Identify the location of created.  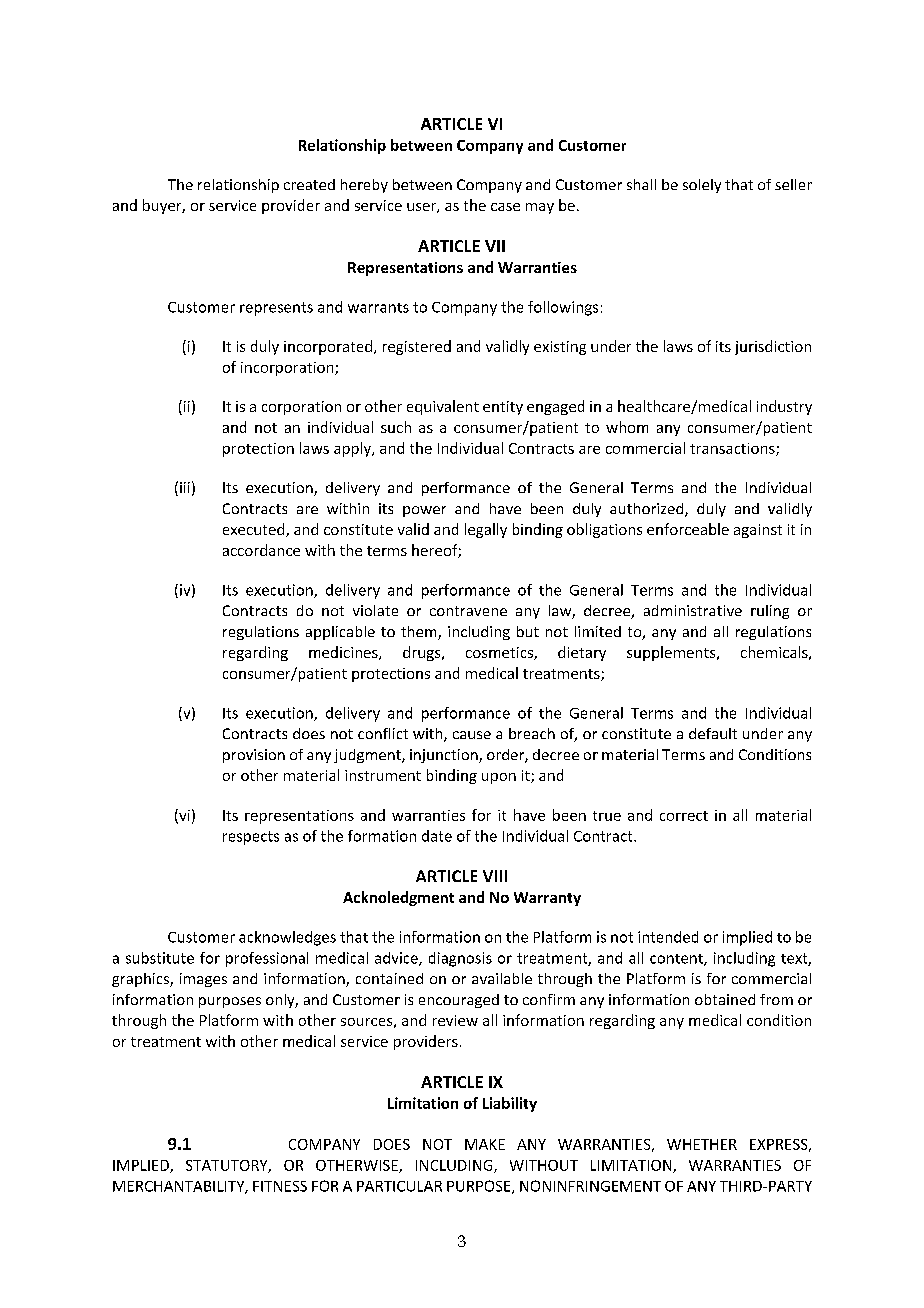
(309, 184).
